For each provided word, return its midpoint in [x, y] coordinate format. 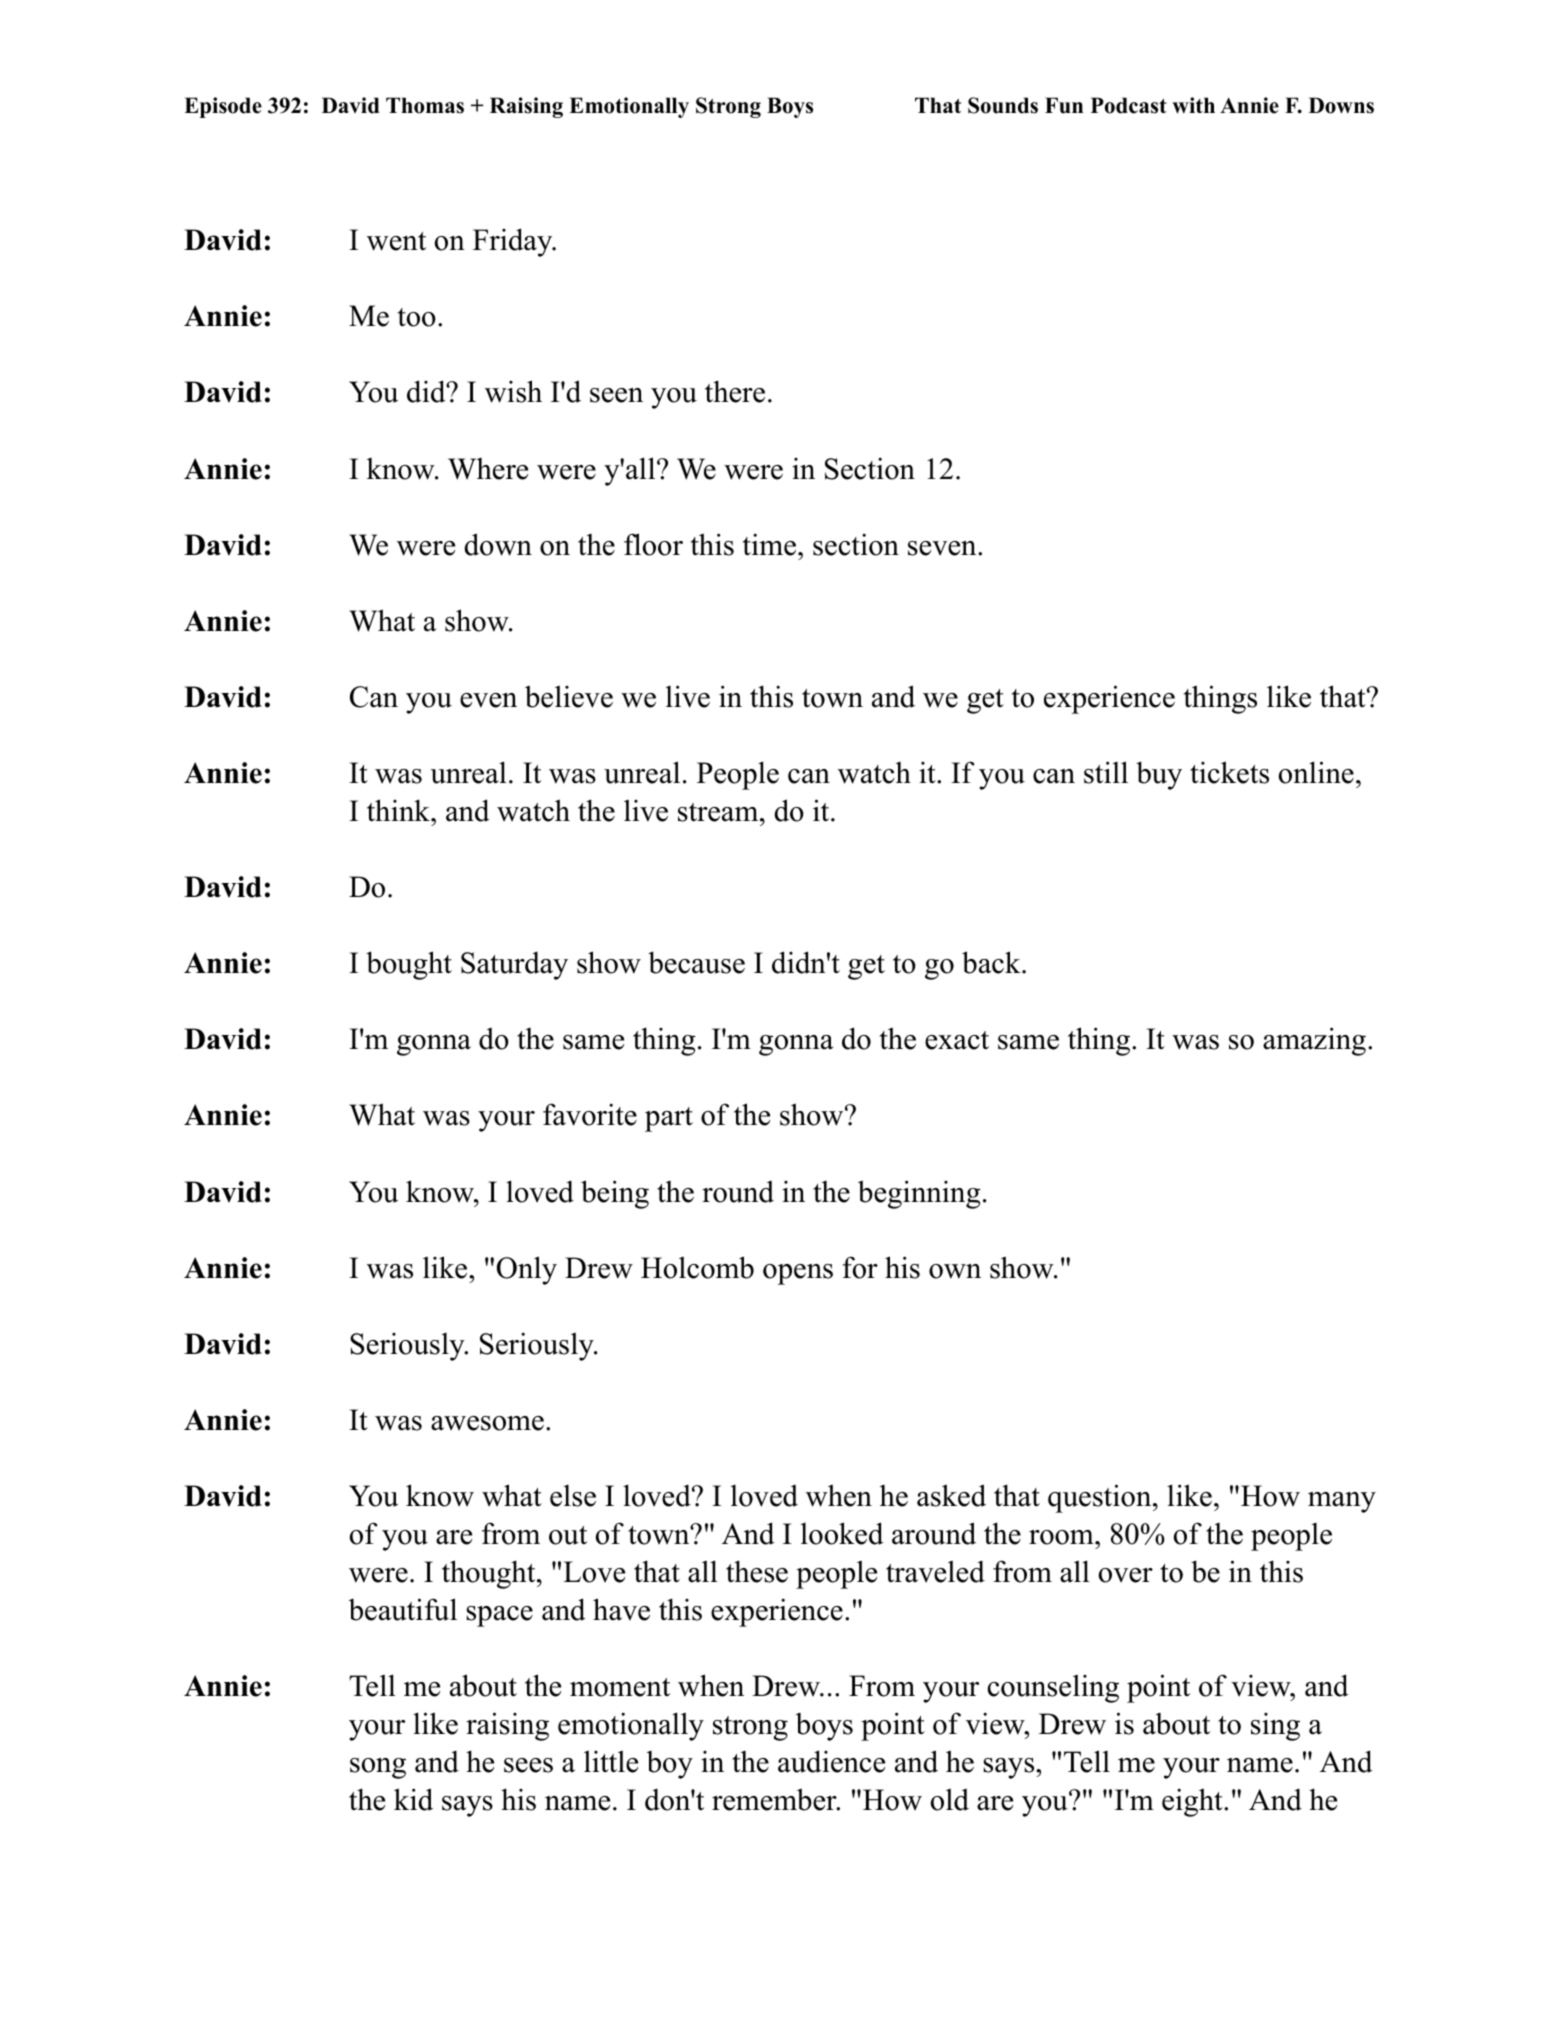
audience [831, 1761]
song [378, 1768]
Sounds [1003, 105]
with [1193, 105]
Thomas [425, 105]
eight [1193, 1802]
